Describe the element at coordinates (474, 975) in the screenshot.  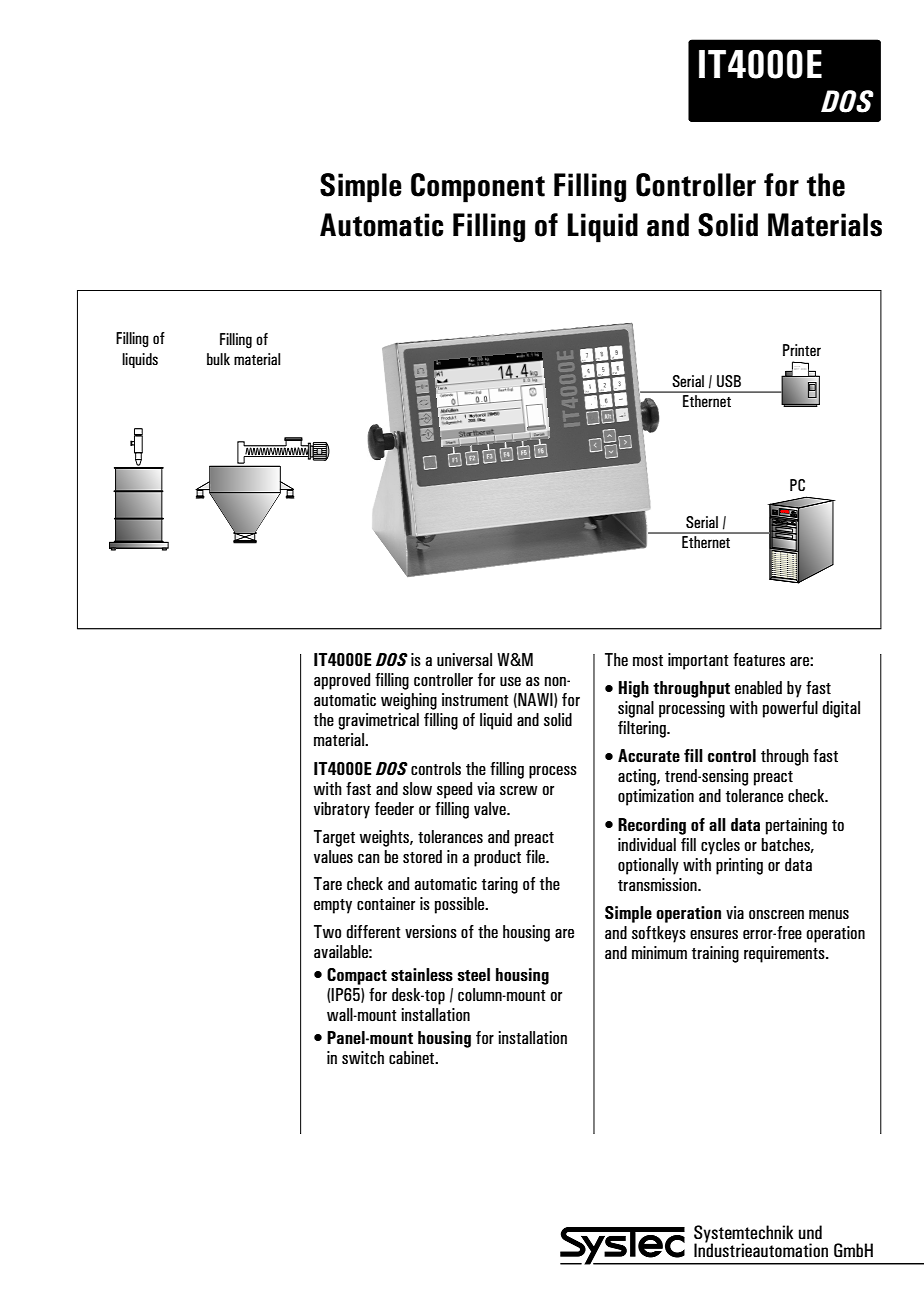
I see `steel` at that location.
